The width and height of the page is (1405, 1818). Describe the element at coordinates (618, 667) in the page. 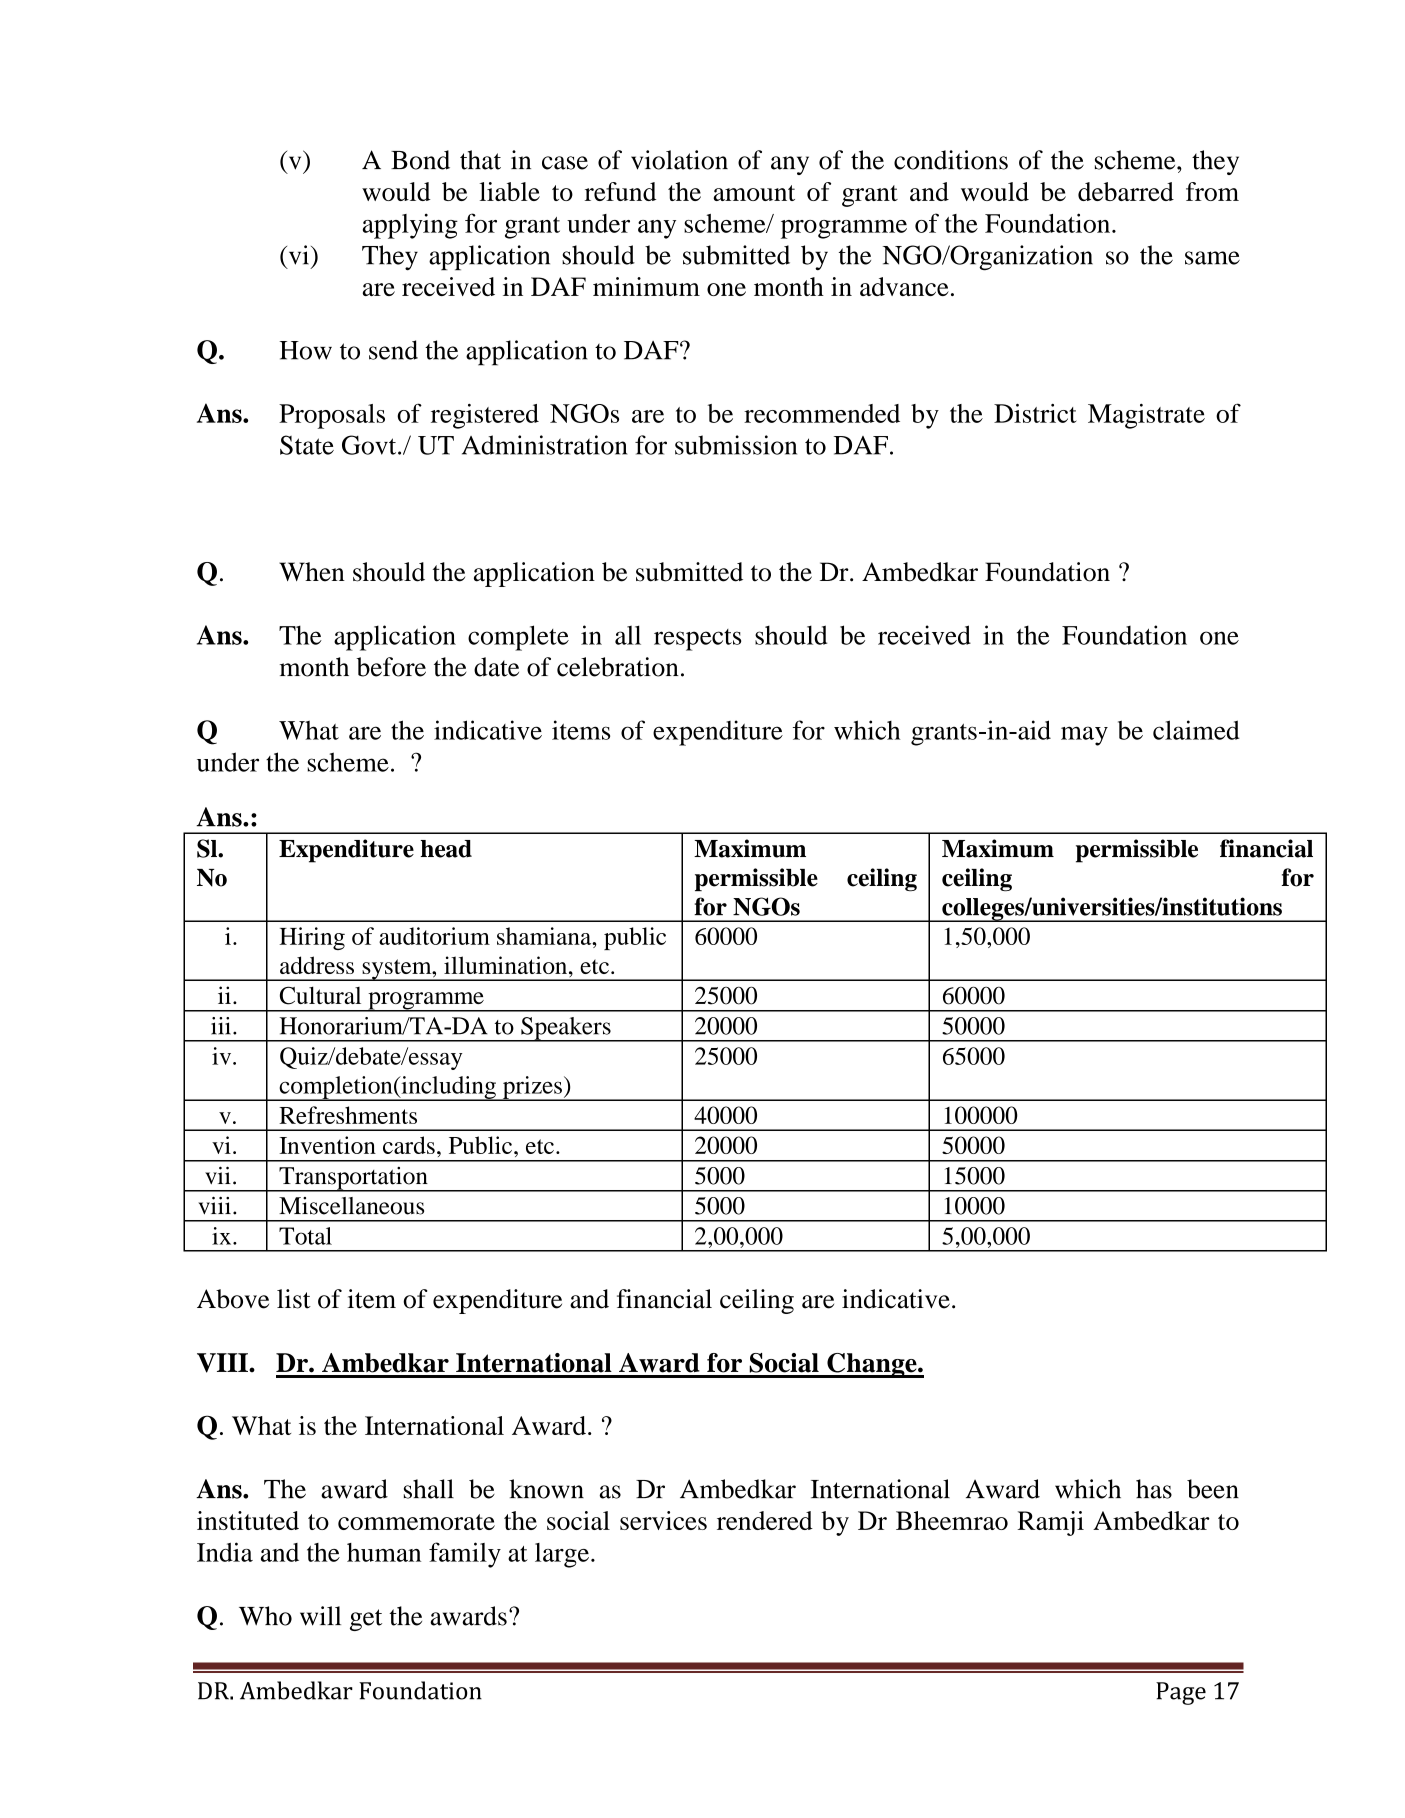

I see `celebration` at that location.
